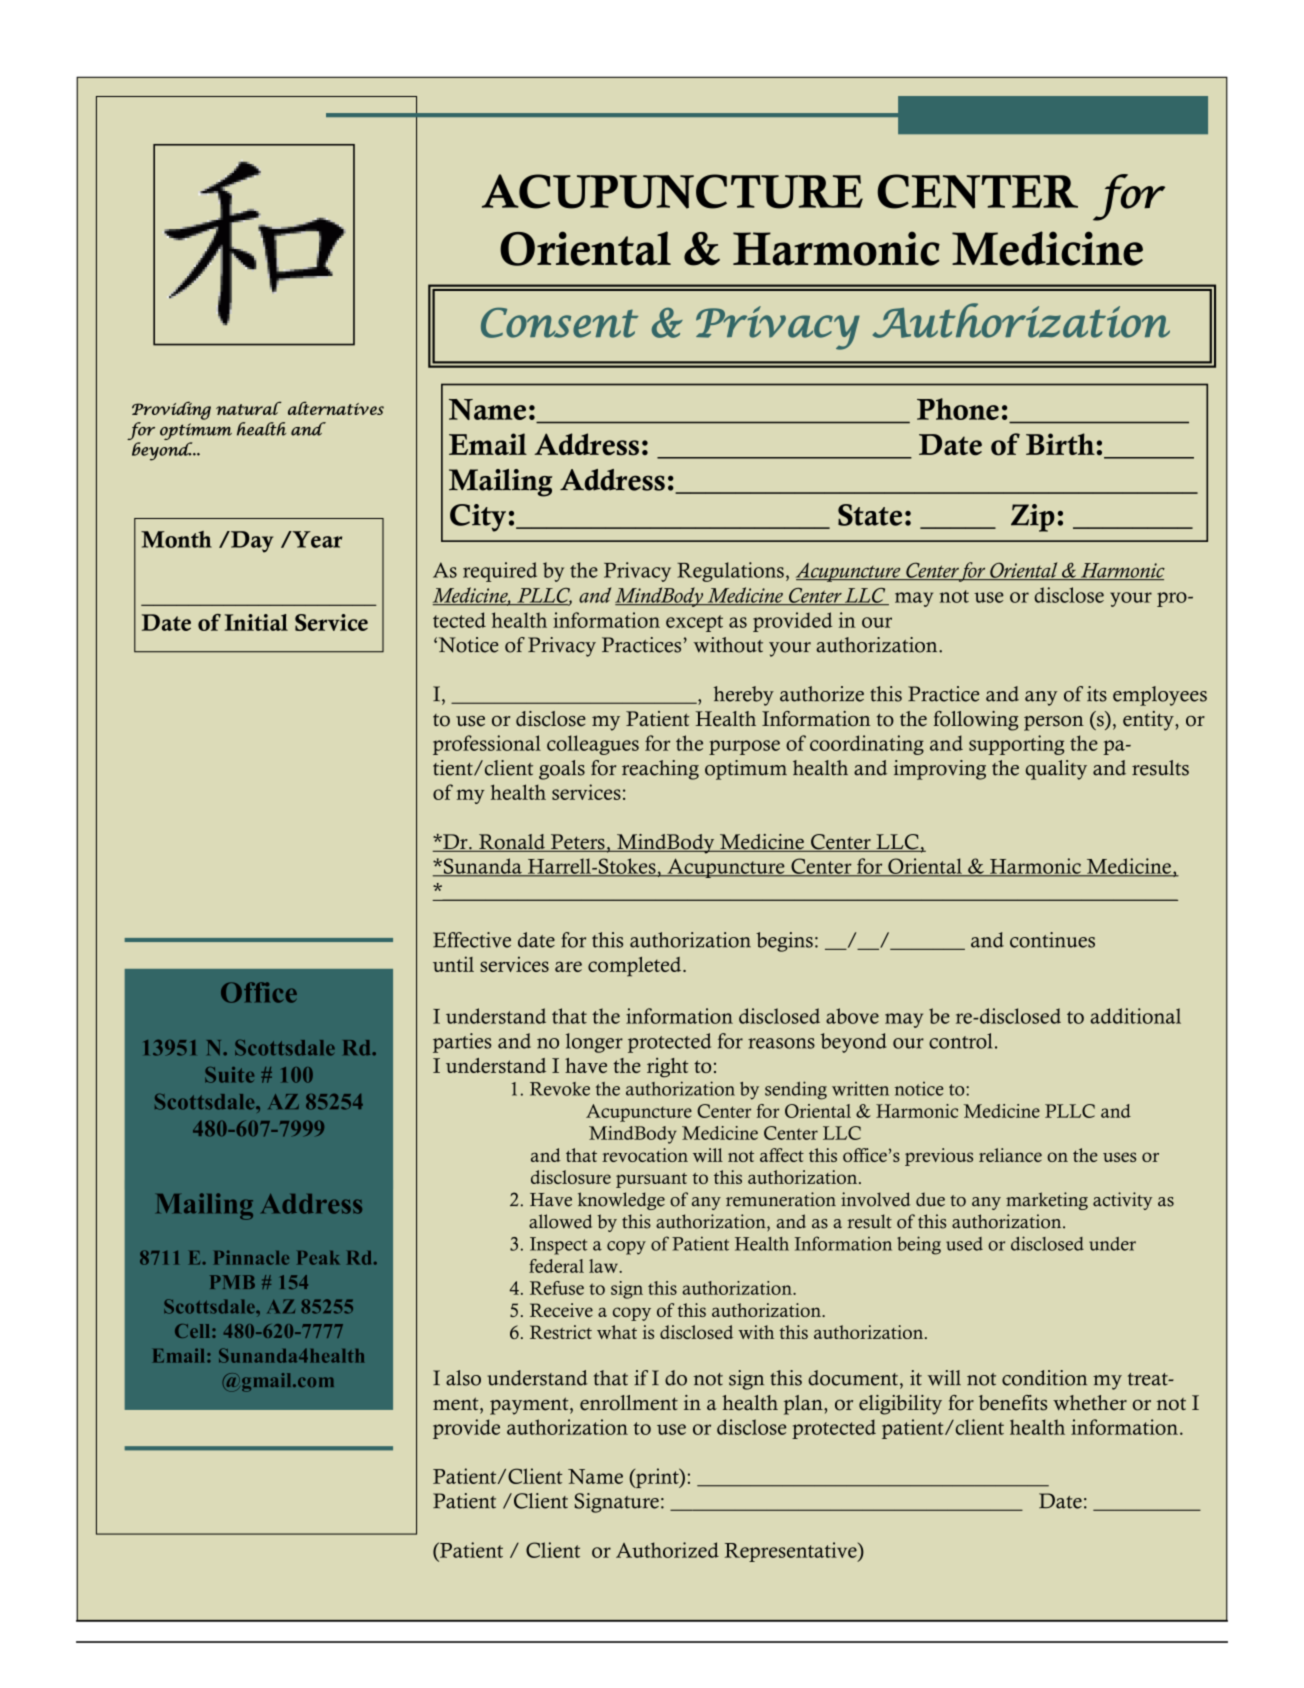  What do you see at coordinates (1052, 940) in the document?
I see `continues` at bounding box center [1052, 940].
